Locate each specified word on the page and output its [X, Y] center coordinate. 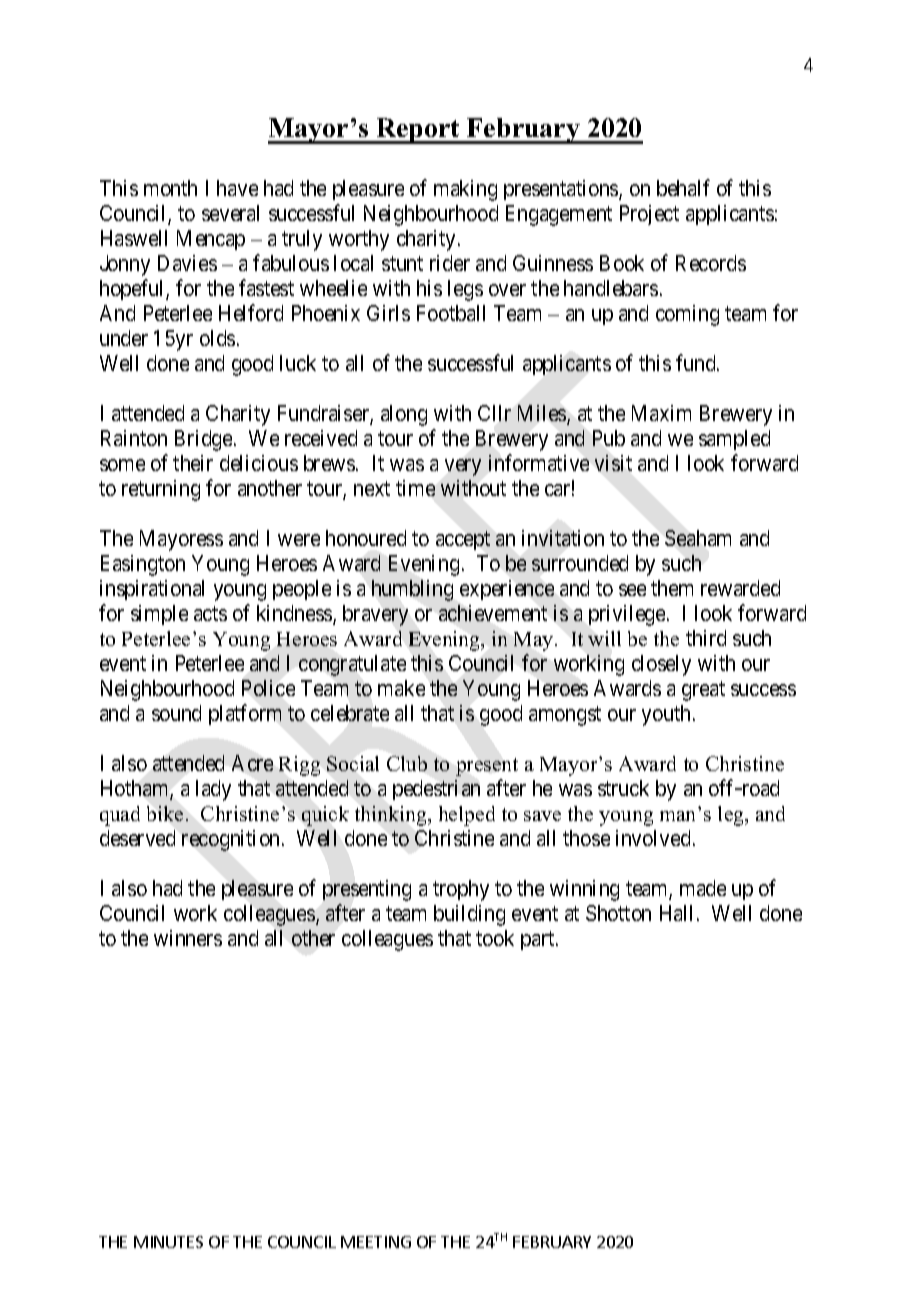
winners [188, 938]
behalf [683, 187]
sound [176, 713]
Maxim [661, 413]
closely [661, 665]
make [401, 688]
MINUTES [168, 1242]
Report [418, 131]
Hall [679, 913]
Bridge [205, 440]
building [469, 915]
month [170, 188]
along [404, 415]
